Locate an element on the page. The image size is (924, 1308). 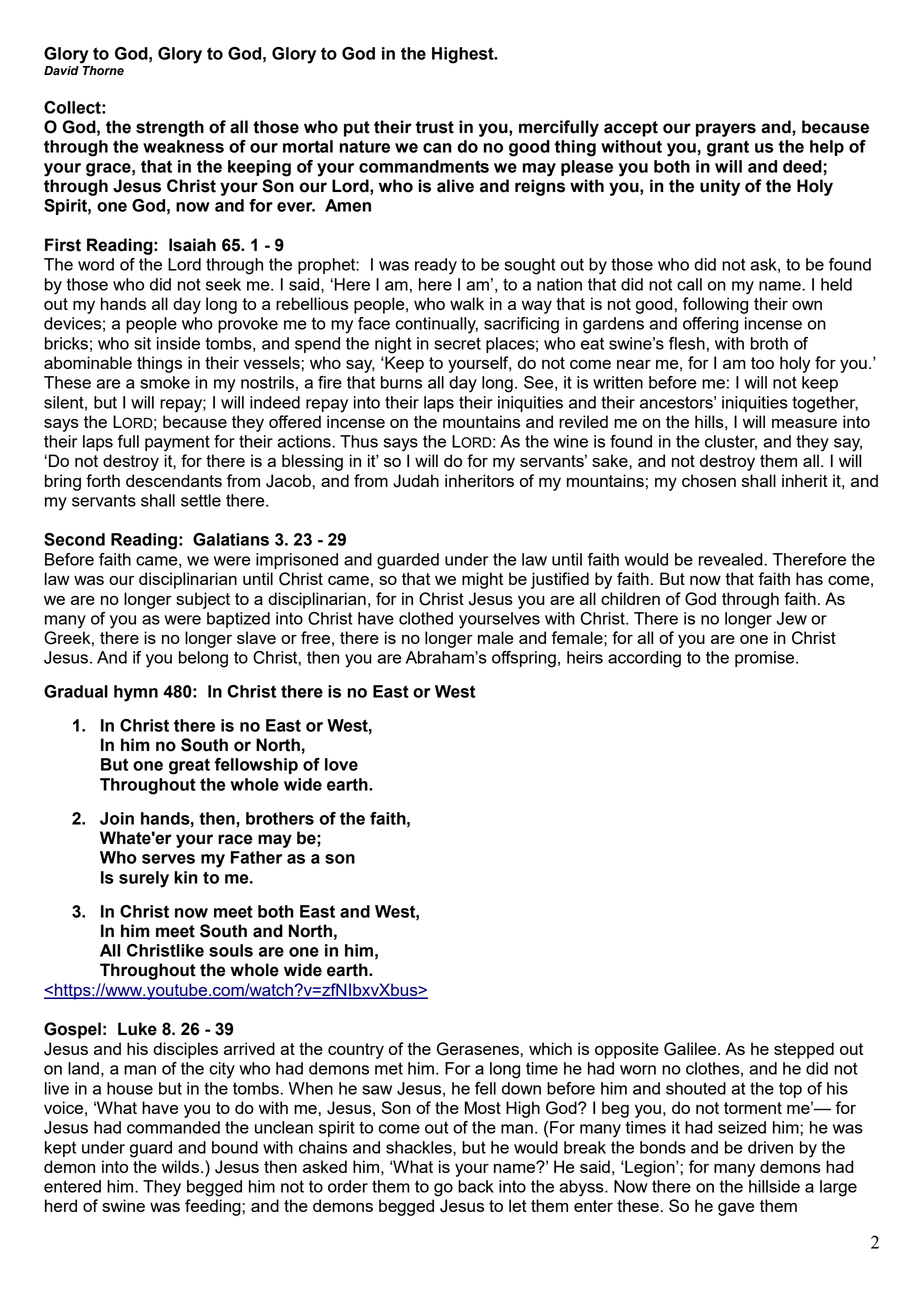
strength is located at coordinates (170, 128).
